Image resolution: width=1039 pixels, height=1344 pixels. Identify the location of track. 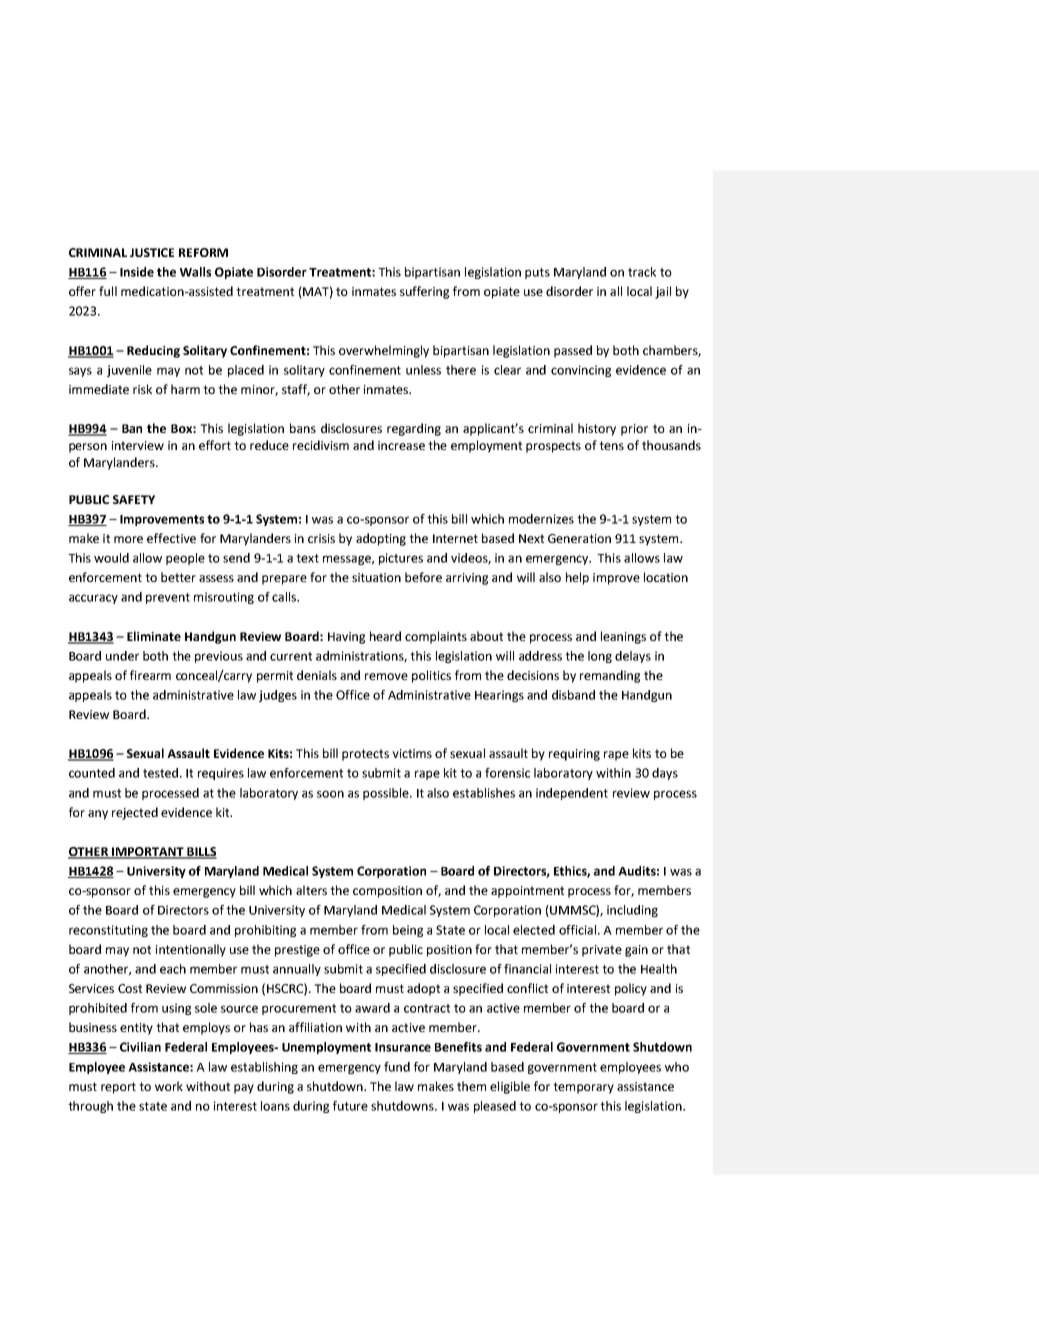
(642, 272).
